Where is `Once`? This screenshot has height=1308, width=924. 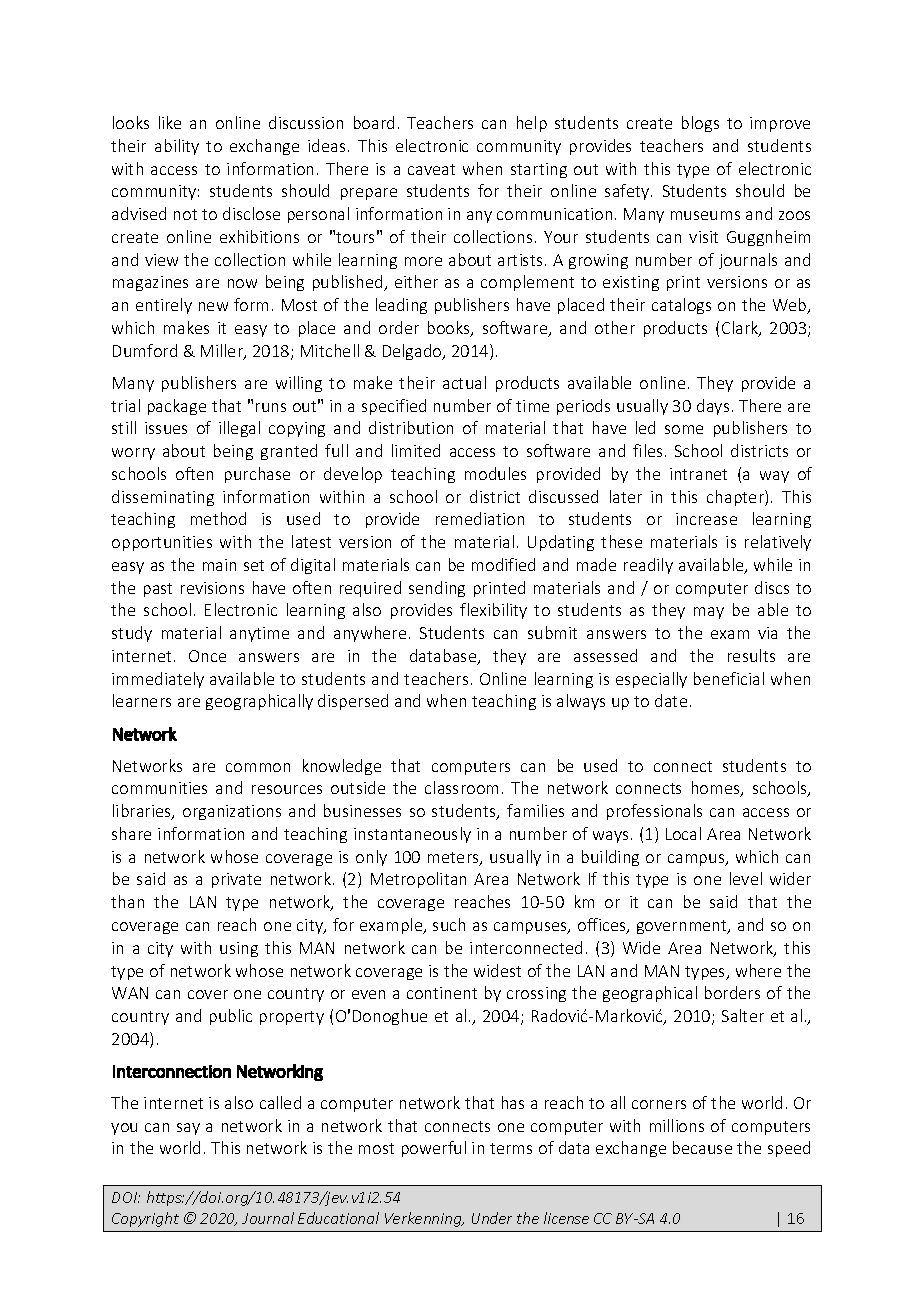
Once is located at coordinates (207, 656).
